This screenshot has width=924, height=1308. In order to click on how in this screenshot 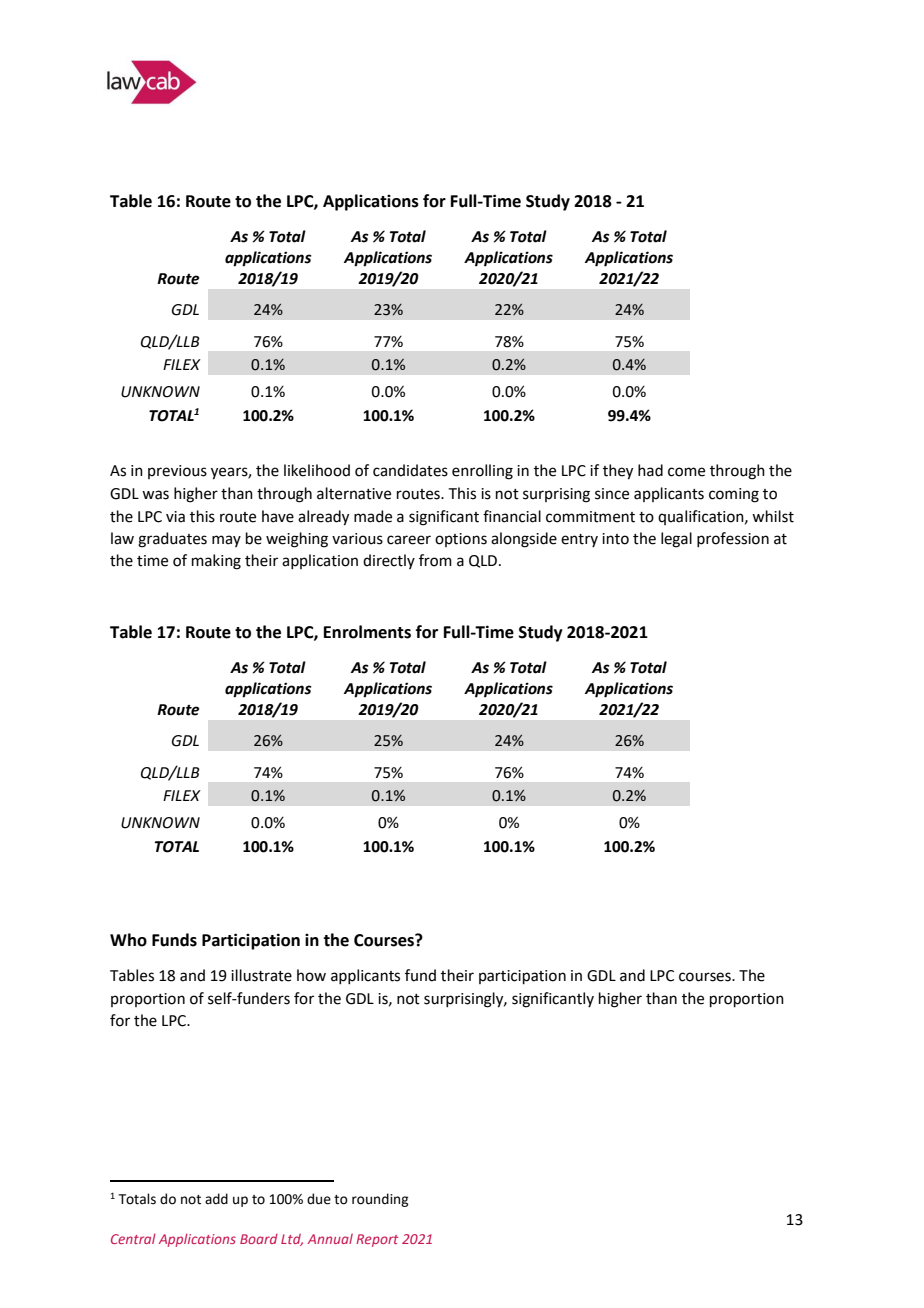, I will do `click(311, 975)`.
